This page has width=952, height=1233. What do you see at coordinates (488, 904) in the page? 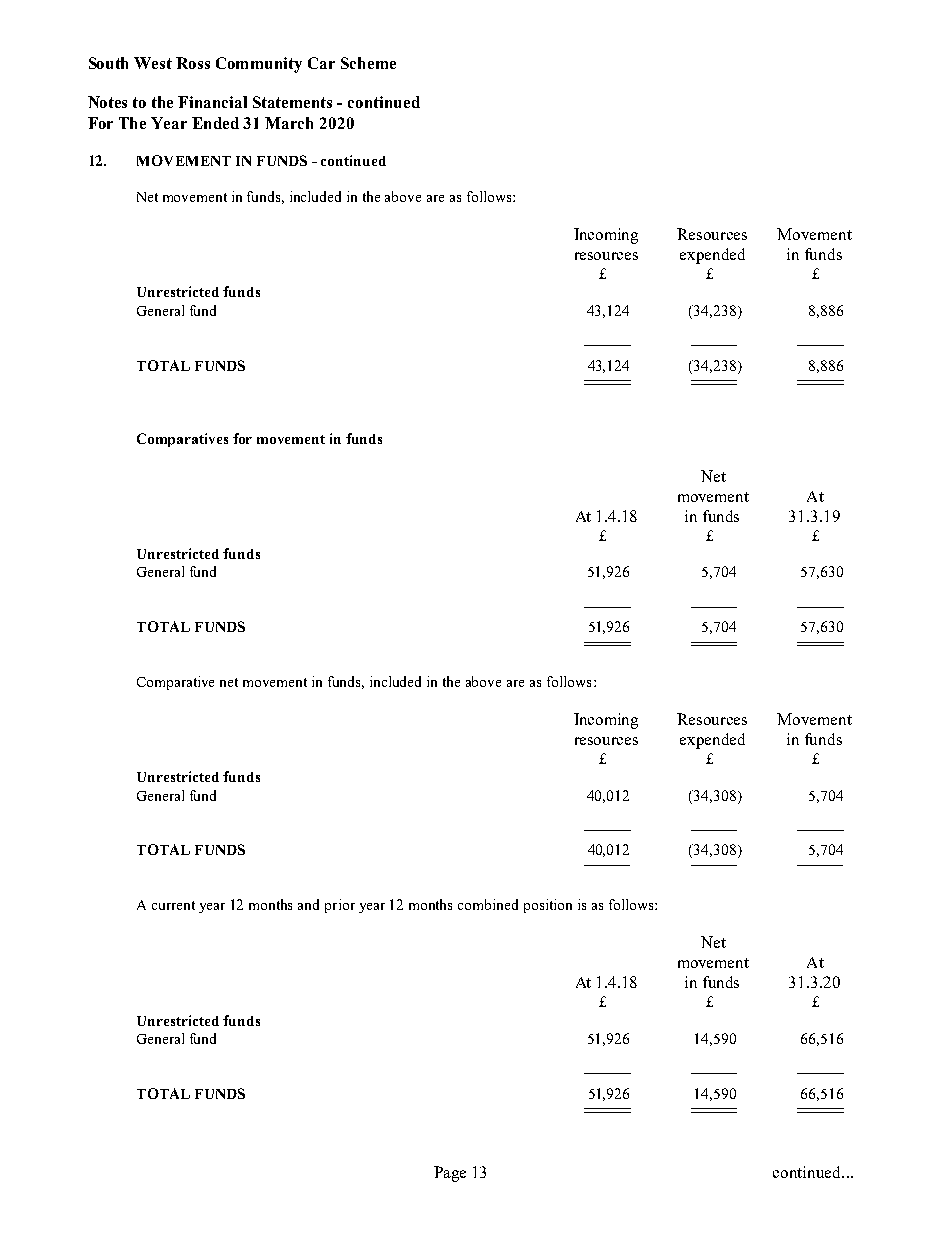
I see `combined` at bounding box center [488, 904].
